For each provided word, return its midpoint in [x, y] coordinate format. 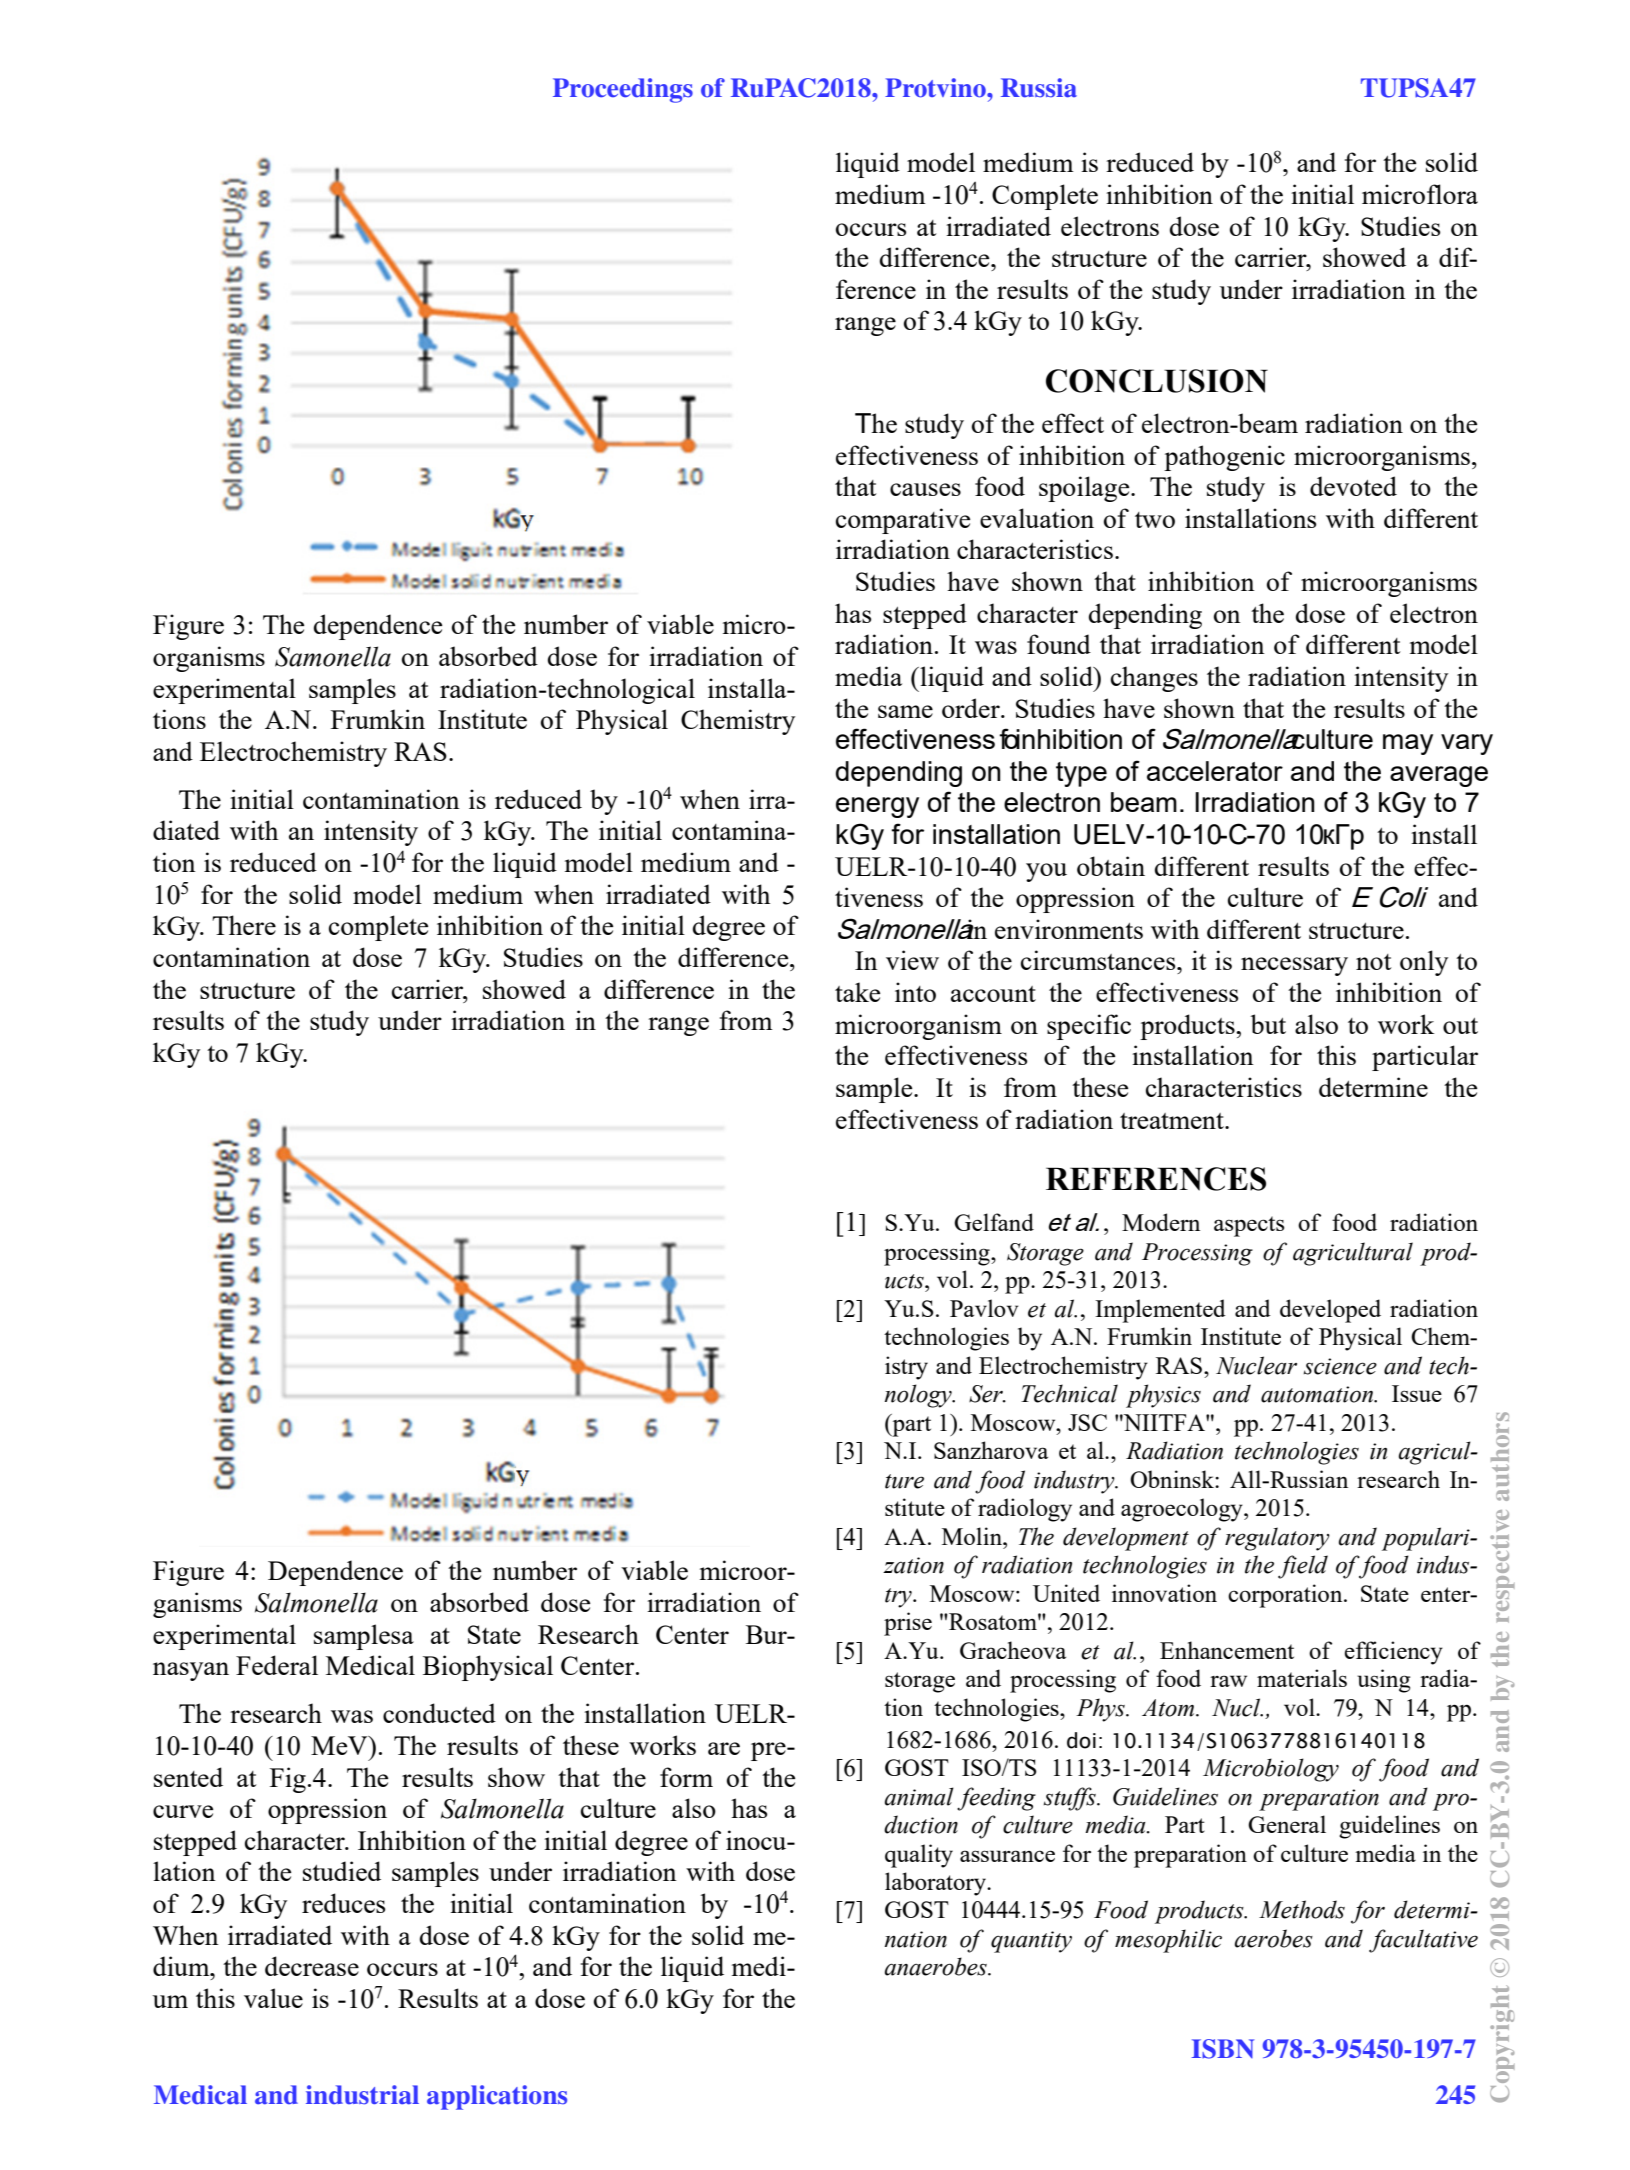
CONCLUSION [1157, 381]
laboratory [936, 1884]
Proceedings [623, 90]
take [857, 992]
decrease [312, 1966]
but [1268, 1024]
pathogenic [1224, 458]
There [244, 925]
